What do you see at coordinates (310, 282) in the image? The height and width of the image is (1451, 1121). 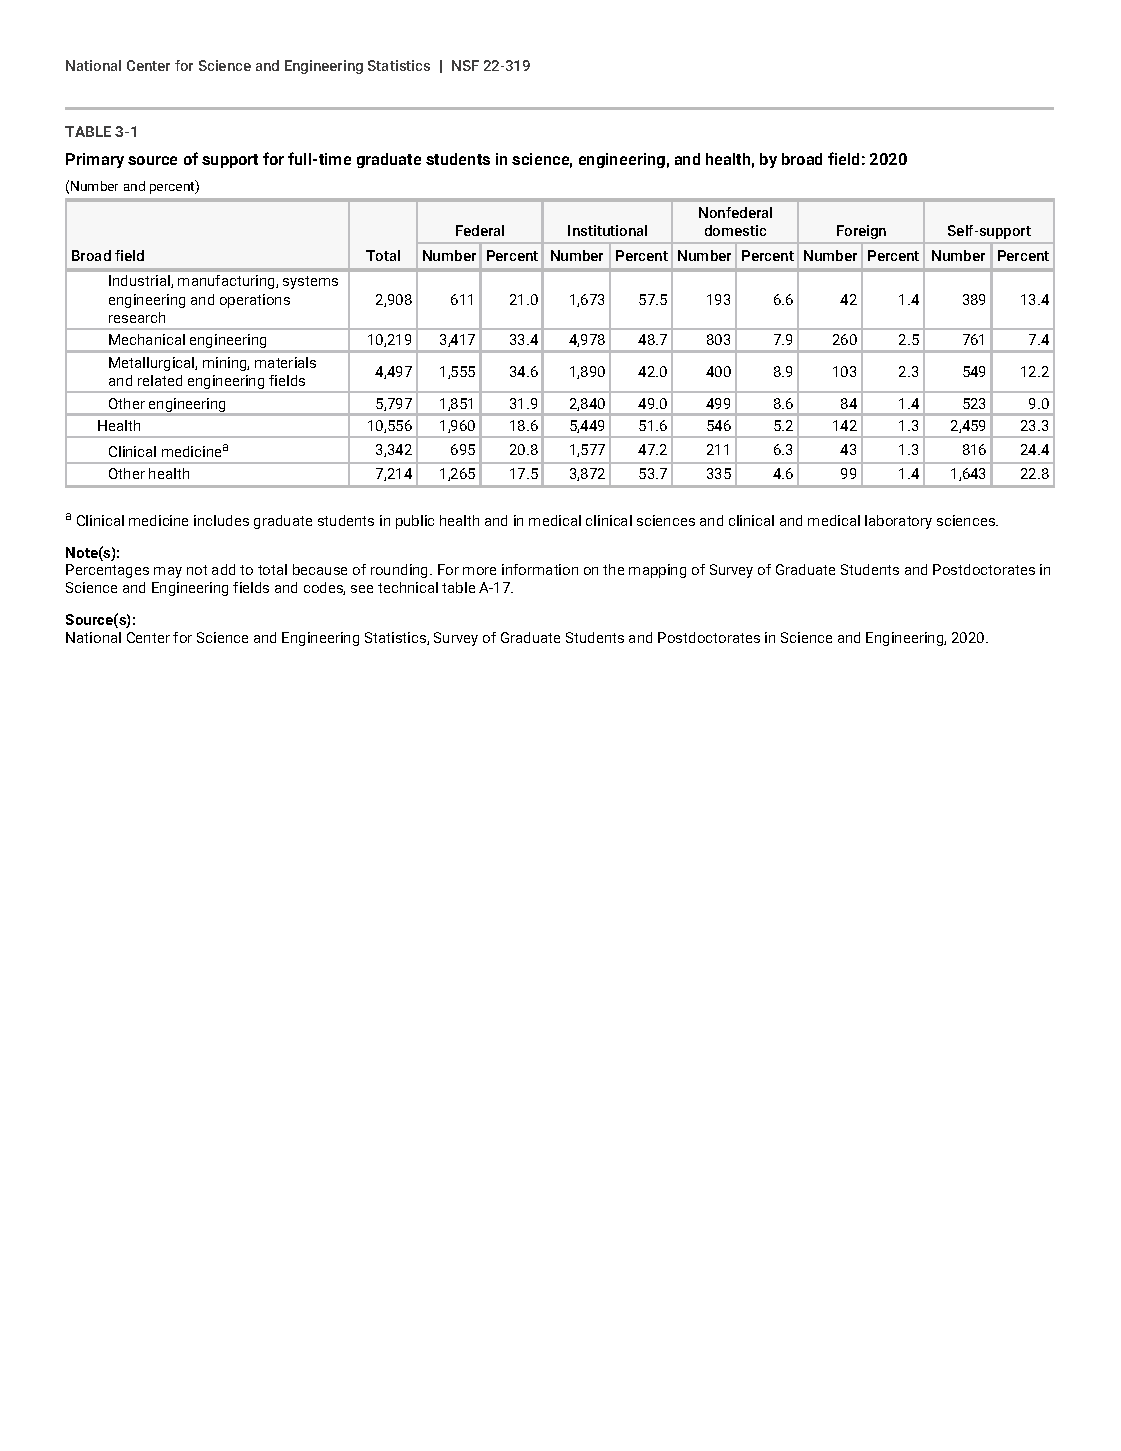 I see `systems` at bounding box center [310, 282].
